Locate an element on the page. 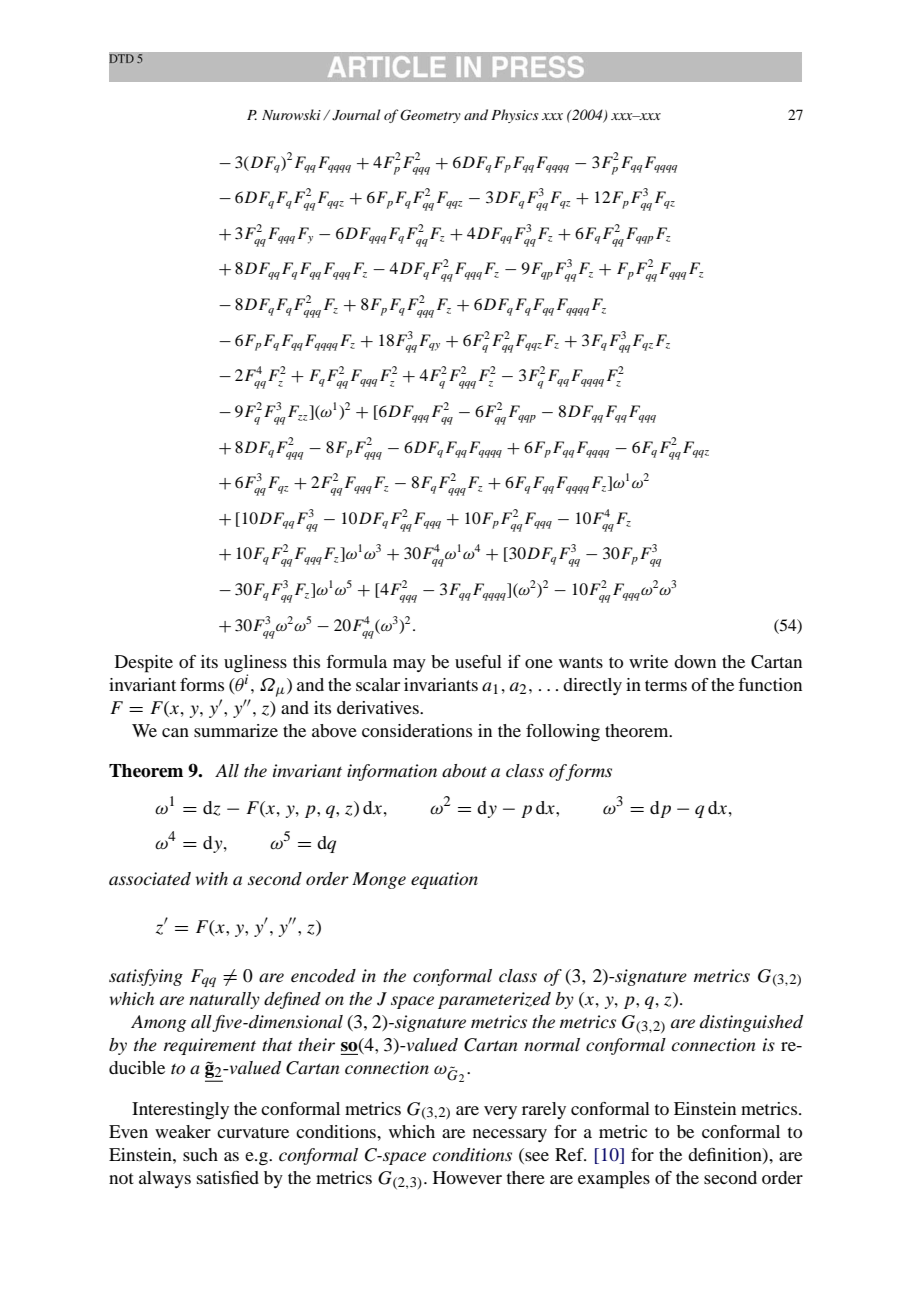 The image size is (903, 1316). such is located at coordinates (200, 1154).
